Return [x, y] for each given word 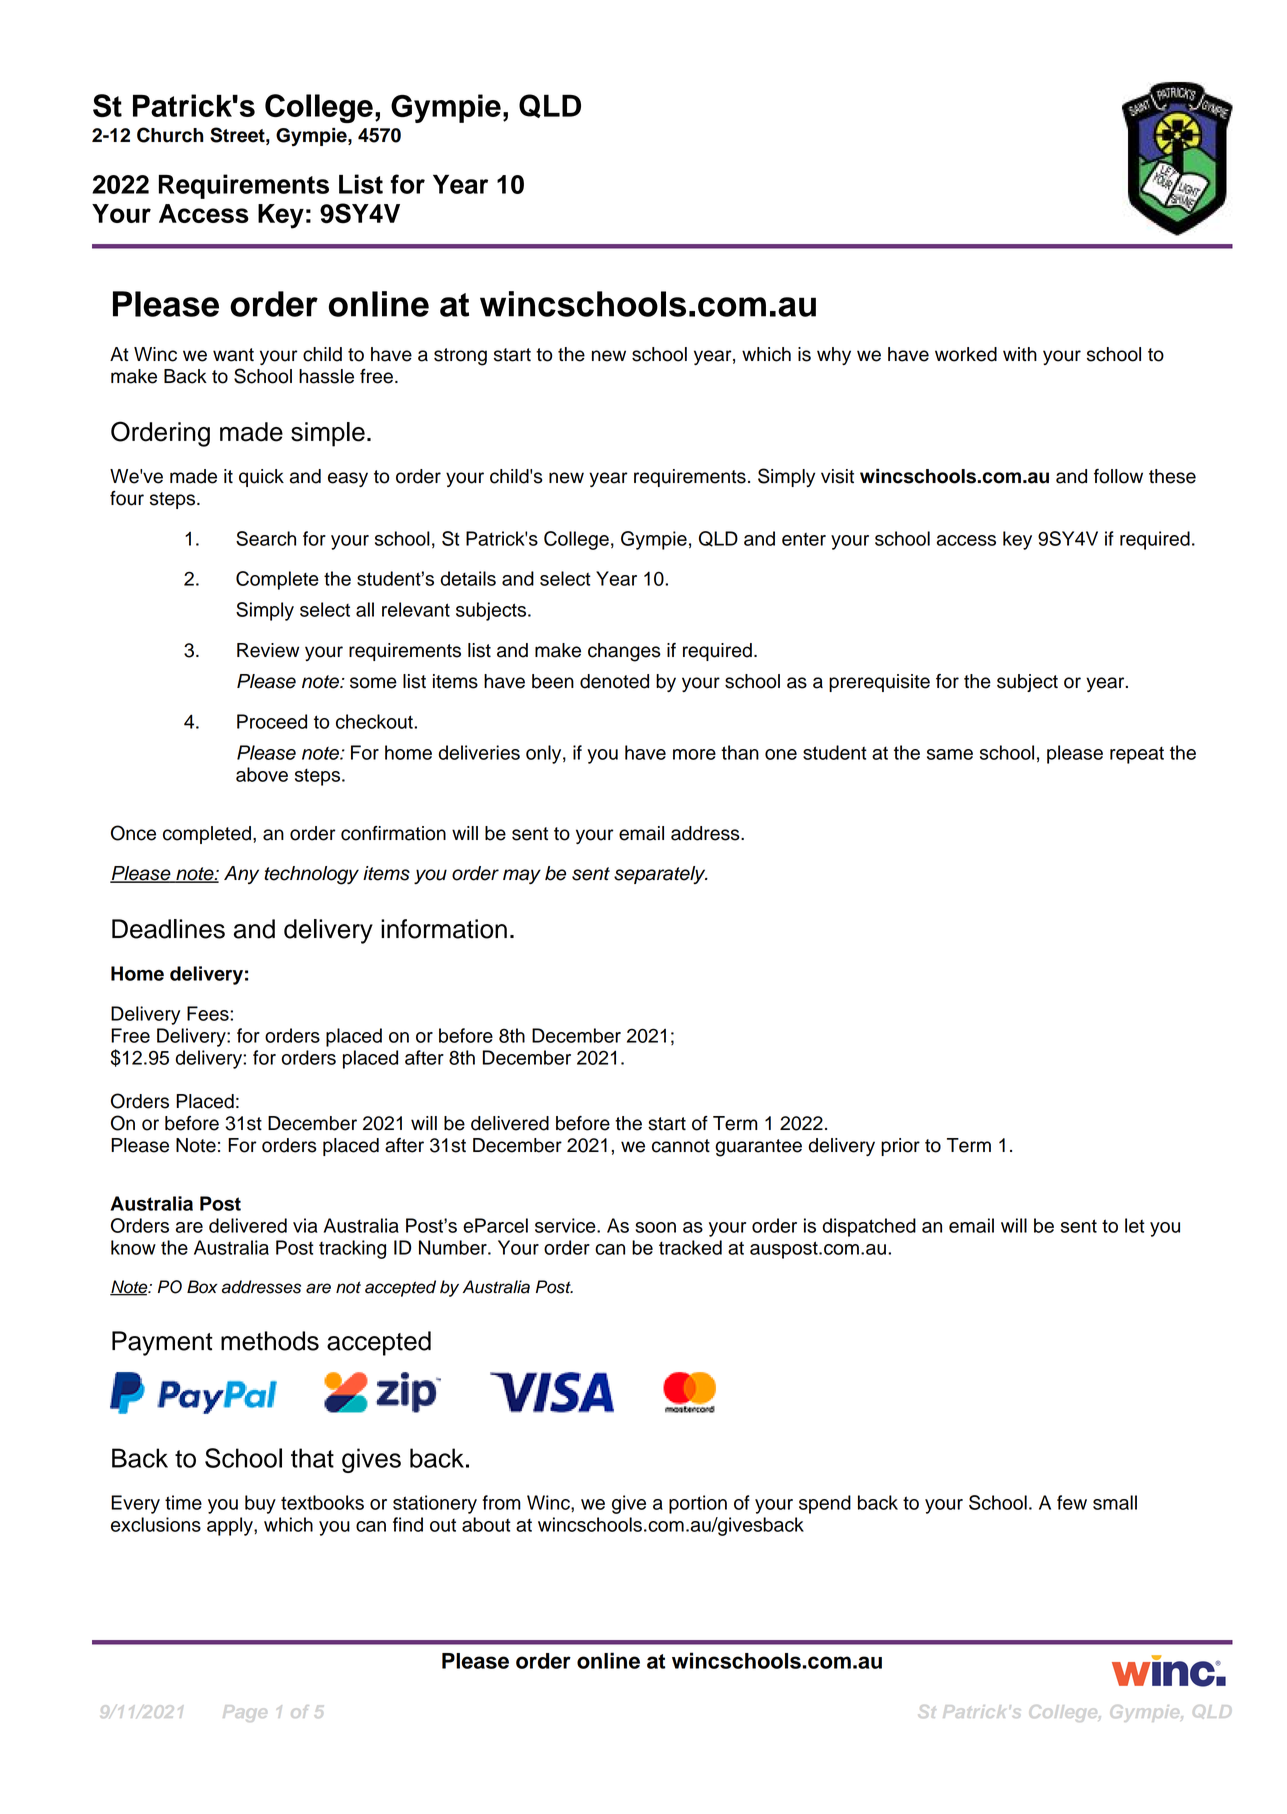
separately [661, 875]
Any [241, 875]
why [834, 356]
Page [244, 1713]
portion [698, 1504]
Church [170, 135]
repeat [1137, 755]
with [1020, 354]
